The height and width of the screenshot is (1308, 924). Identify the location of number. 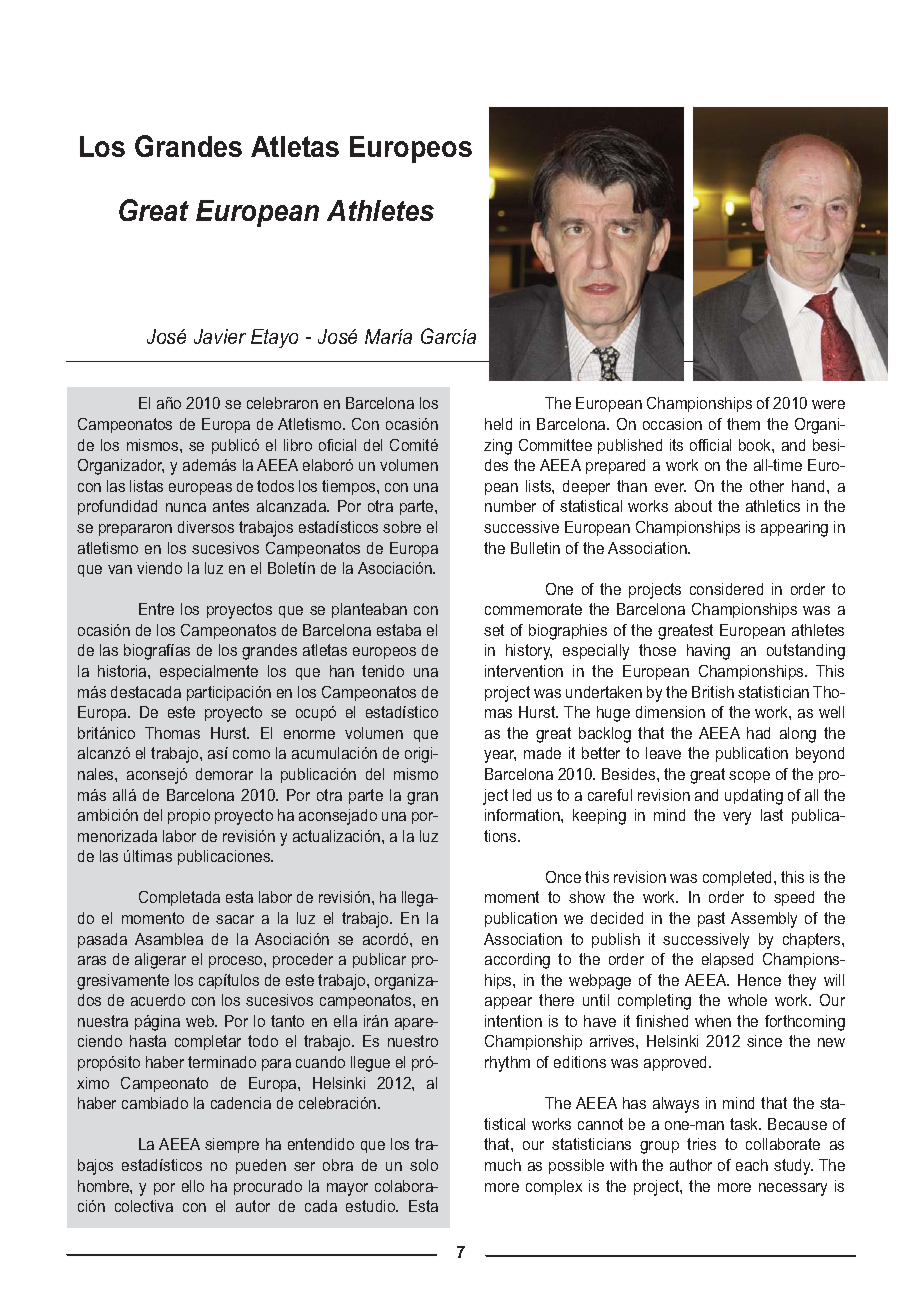
(510, 506).
